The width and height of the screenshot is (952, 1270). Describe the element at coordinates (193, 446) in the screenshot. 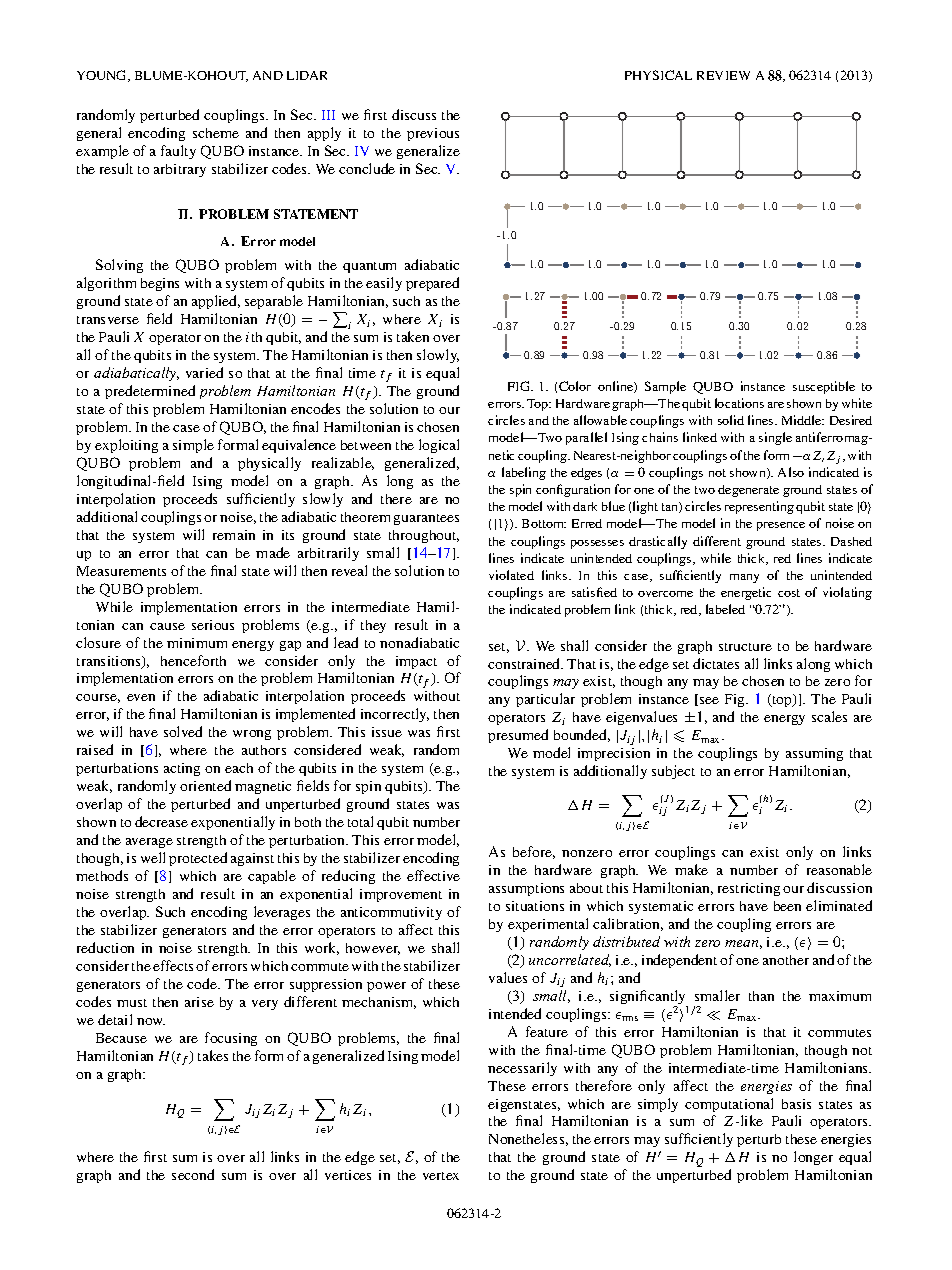

I see `simple` at that location.
